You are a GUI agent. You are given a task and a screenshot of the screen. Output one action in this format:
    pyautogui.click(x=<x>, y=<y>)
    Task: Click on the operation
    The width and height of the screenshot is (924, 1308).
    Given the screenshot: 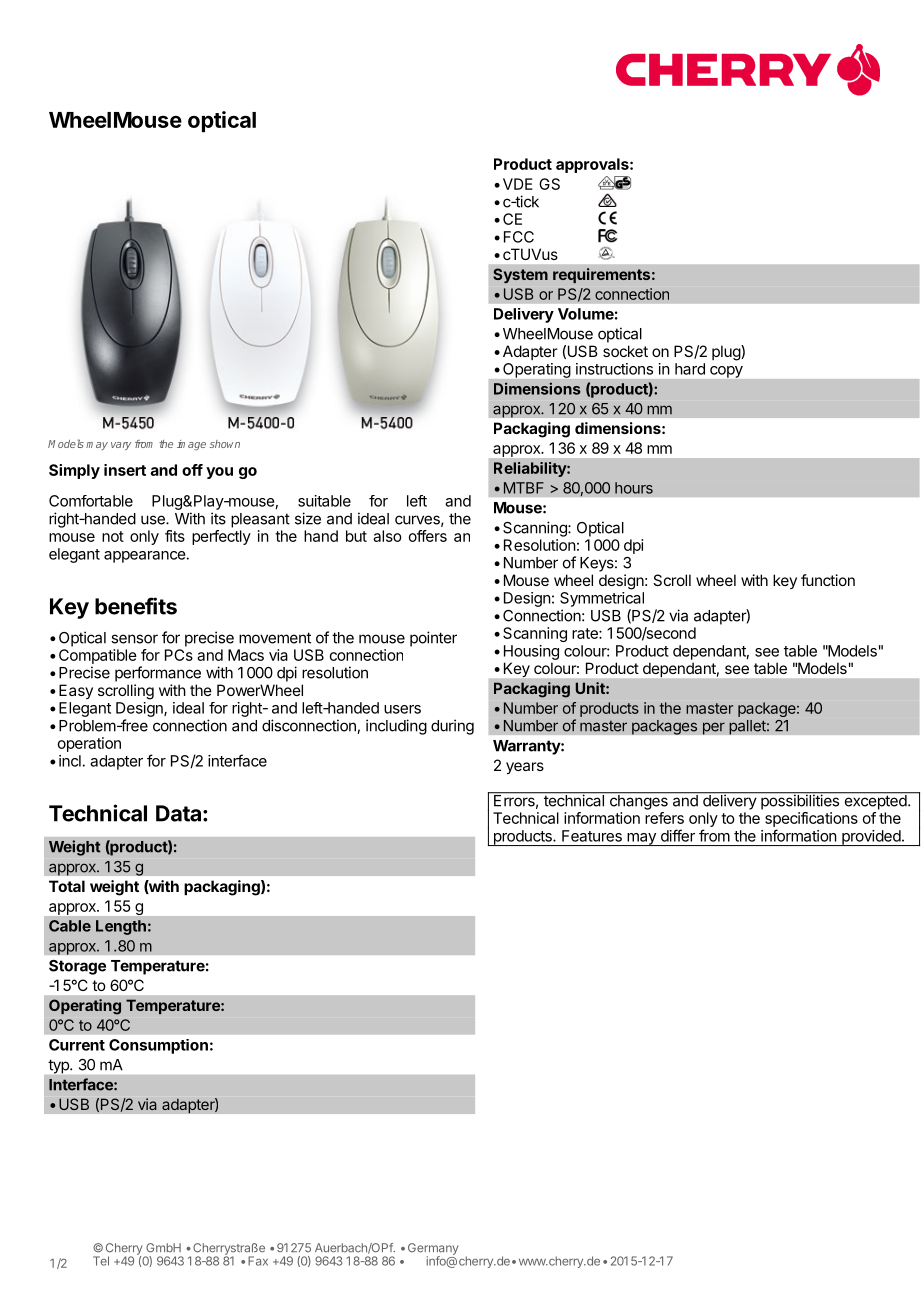 What is the action you would take?
    pyautogui.click(x=89, y=744)
